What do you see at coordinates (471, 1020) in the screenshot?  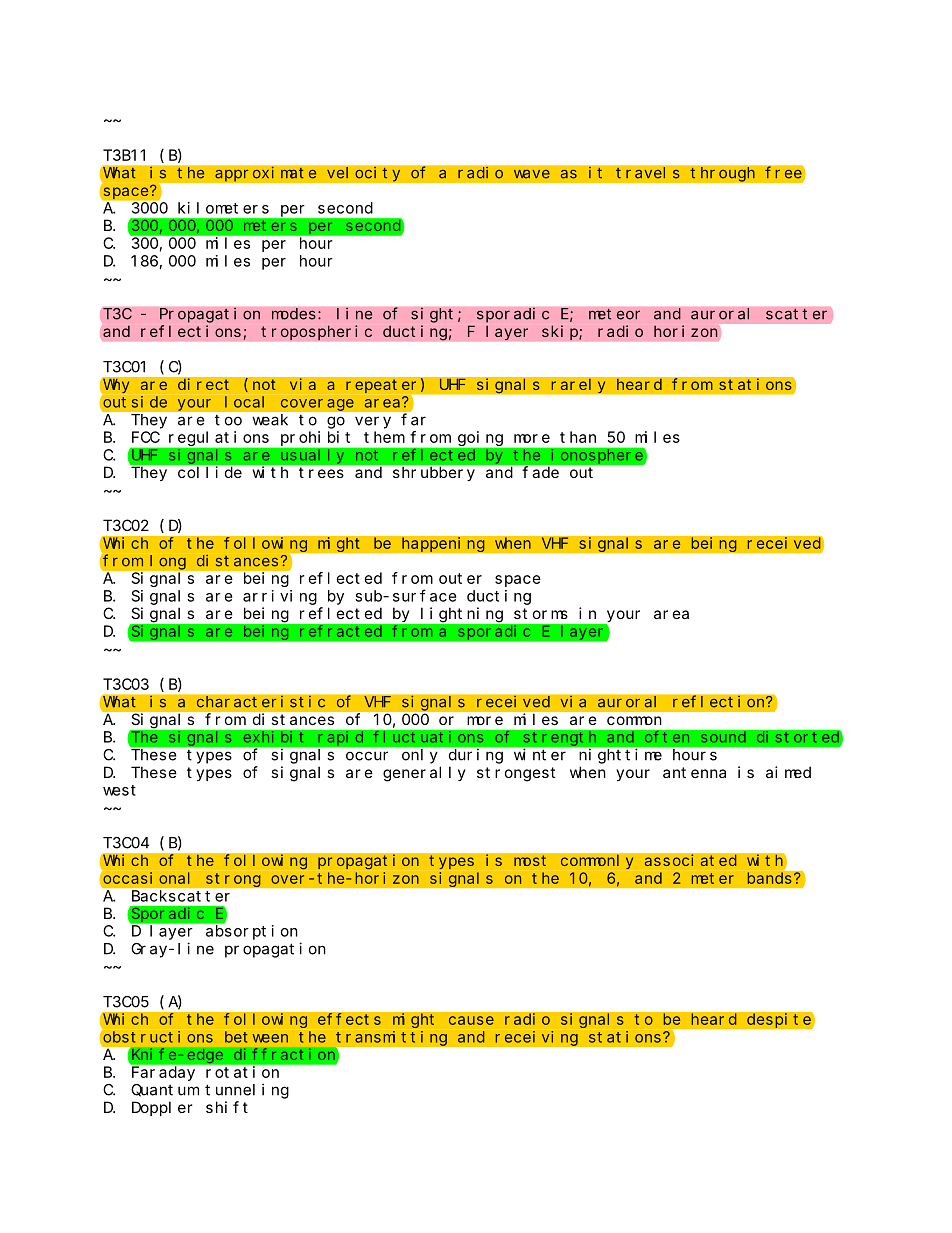 I see `cause` at bounding box center [471, 1020].
